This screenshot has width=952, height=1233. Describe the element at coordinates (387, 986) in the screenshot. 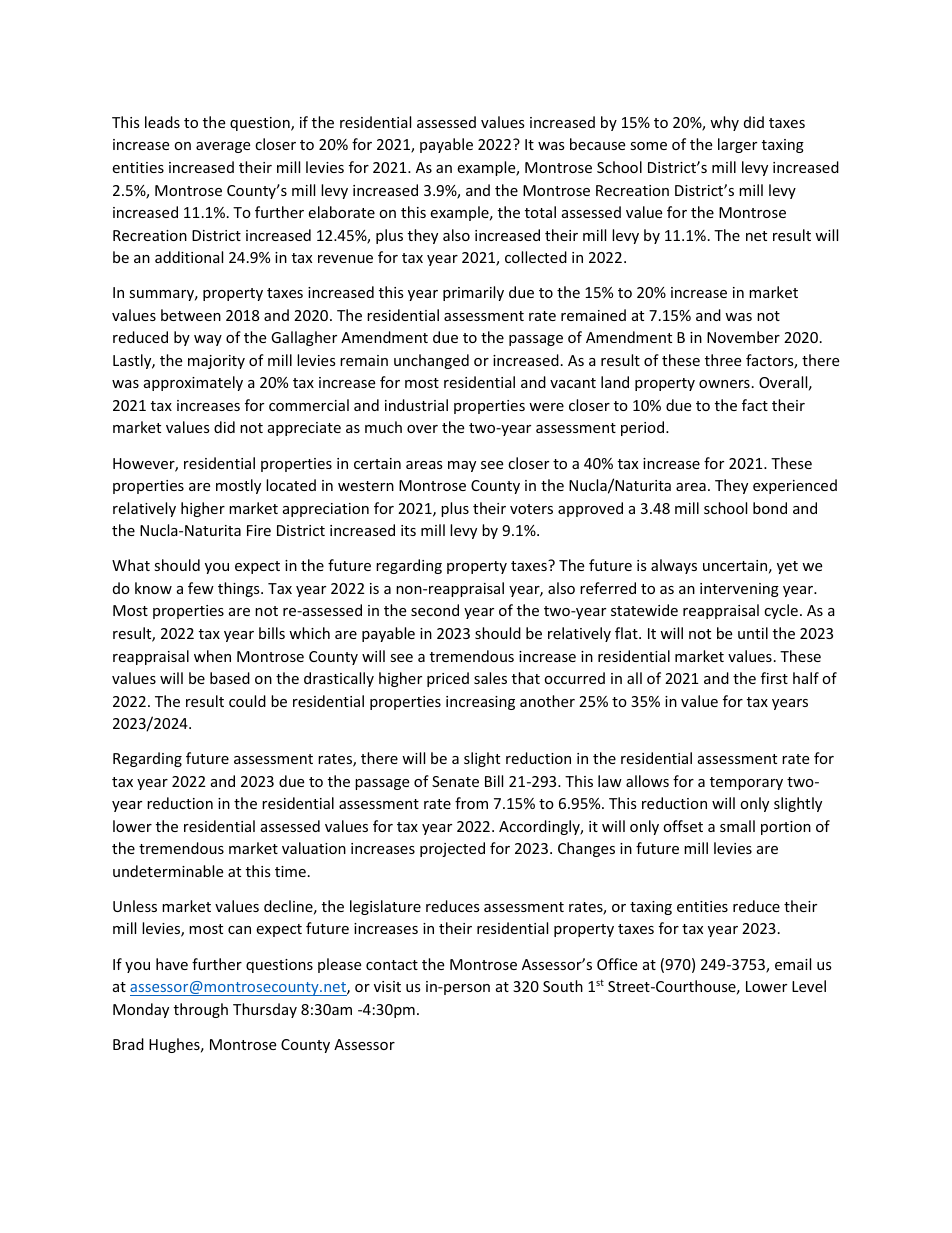

I see `visit` at that location.
